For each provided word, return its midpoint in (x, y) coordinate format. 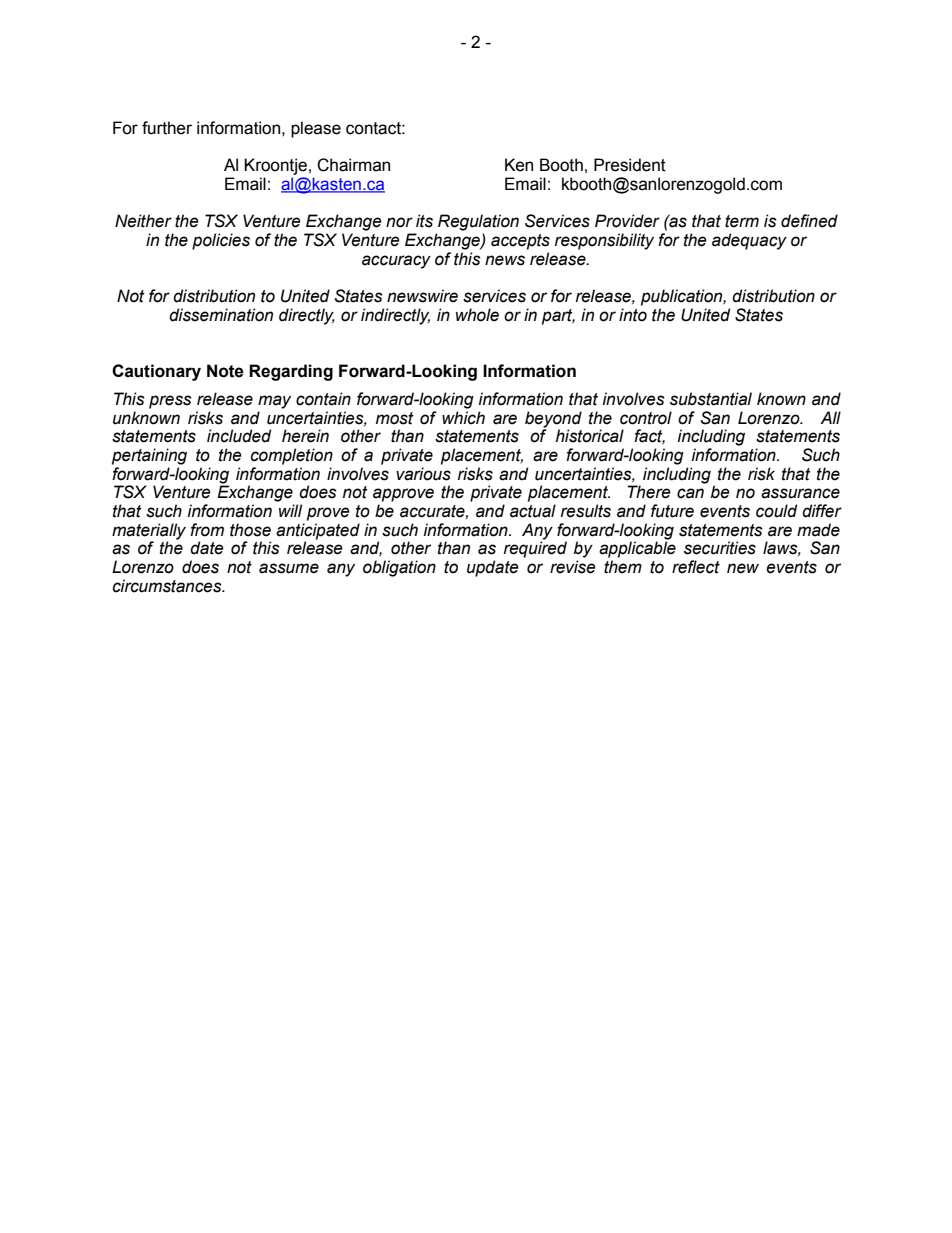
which (463, 418)
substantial (711, 399)
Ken (519, 165)
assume (289, 568)
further (167, 128)
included (239, 436)
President (630, 165)
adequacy (749, 241)
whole (477, 315)
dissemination (221, 315)
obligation (399, 568)
